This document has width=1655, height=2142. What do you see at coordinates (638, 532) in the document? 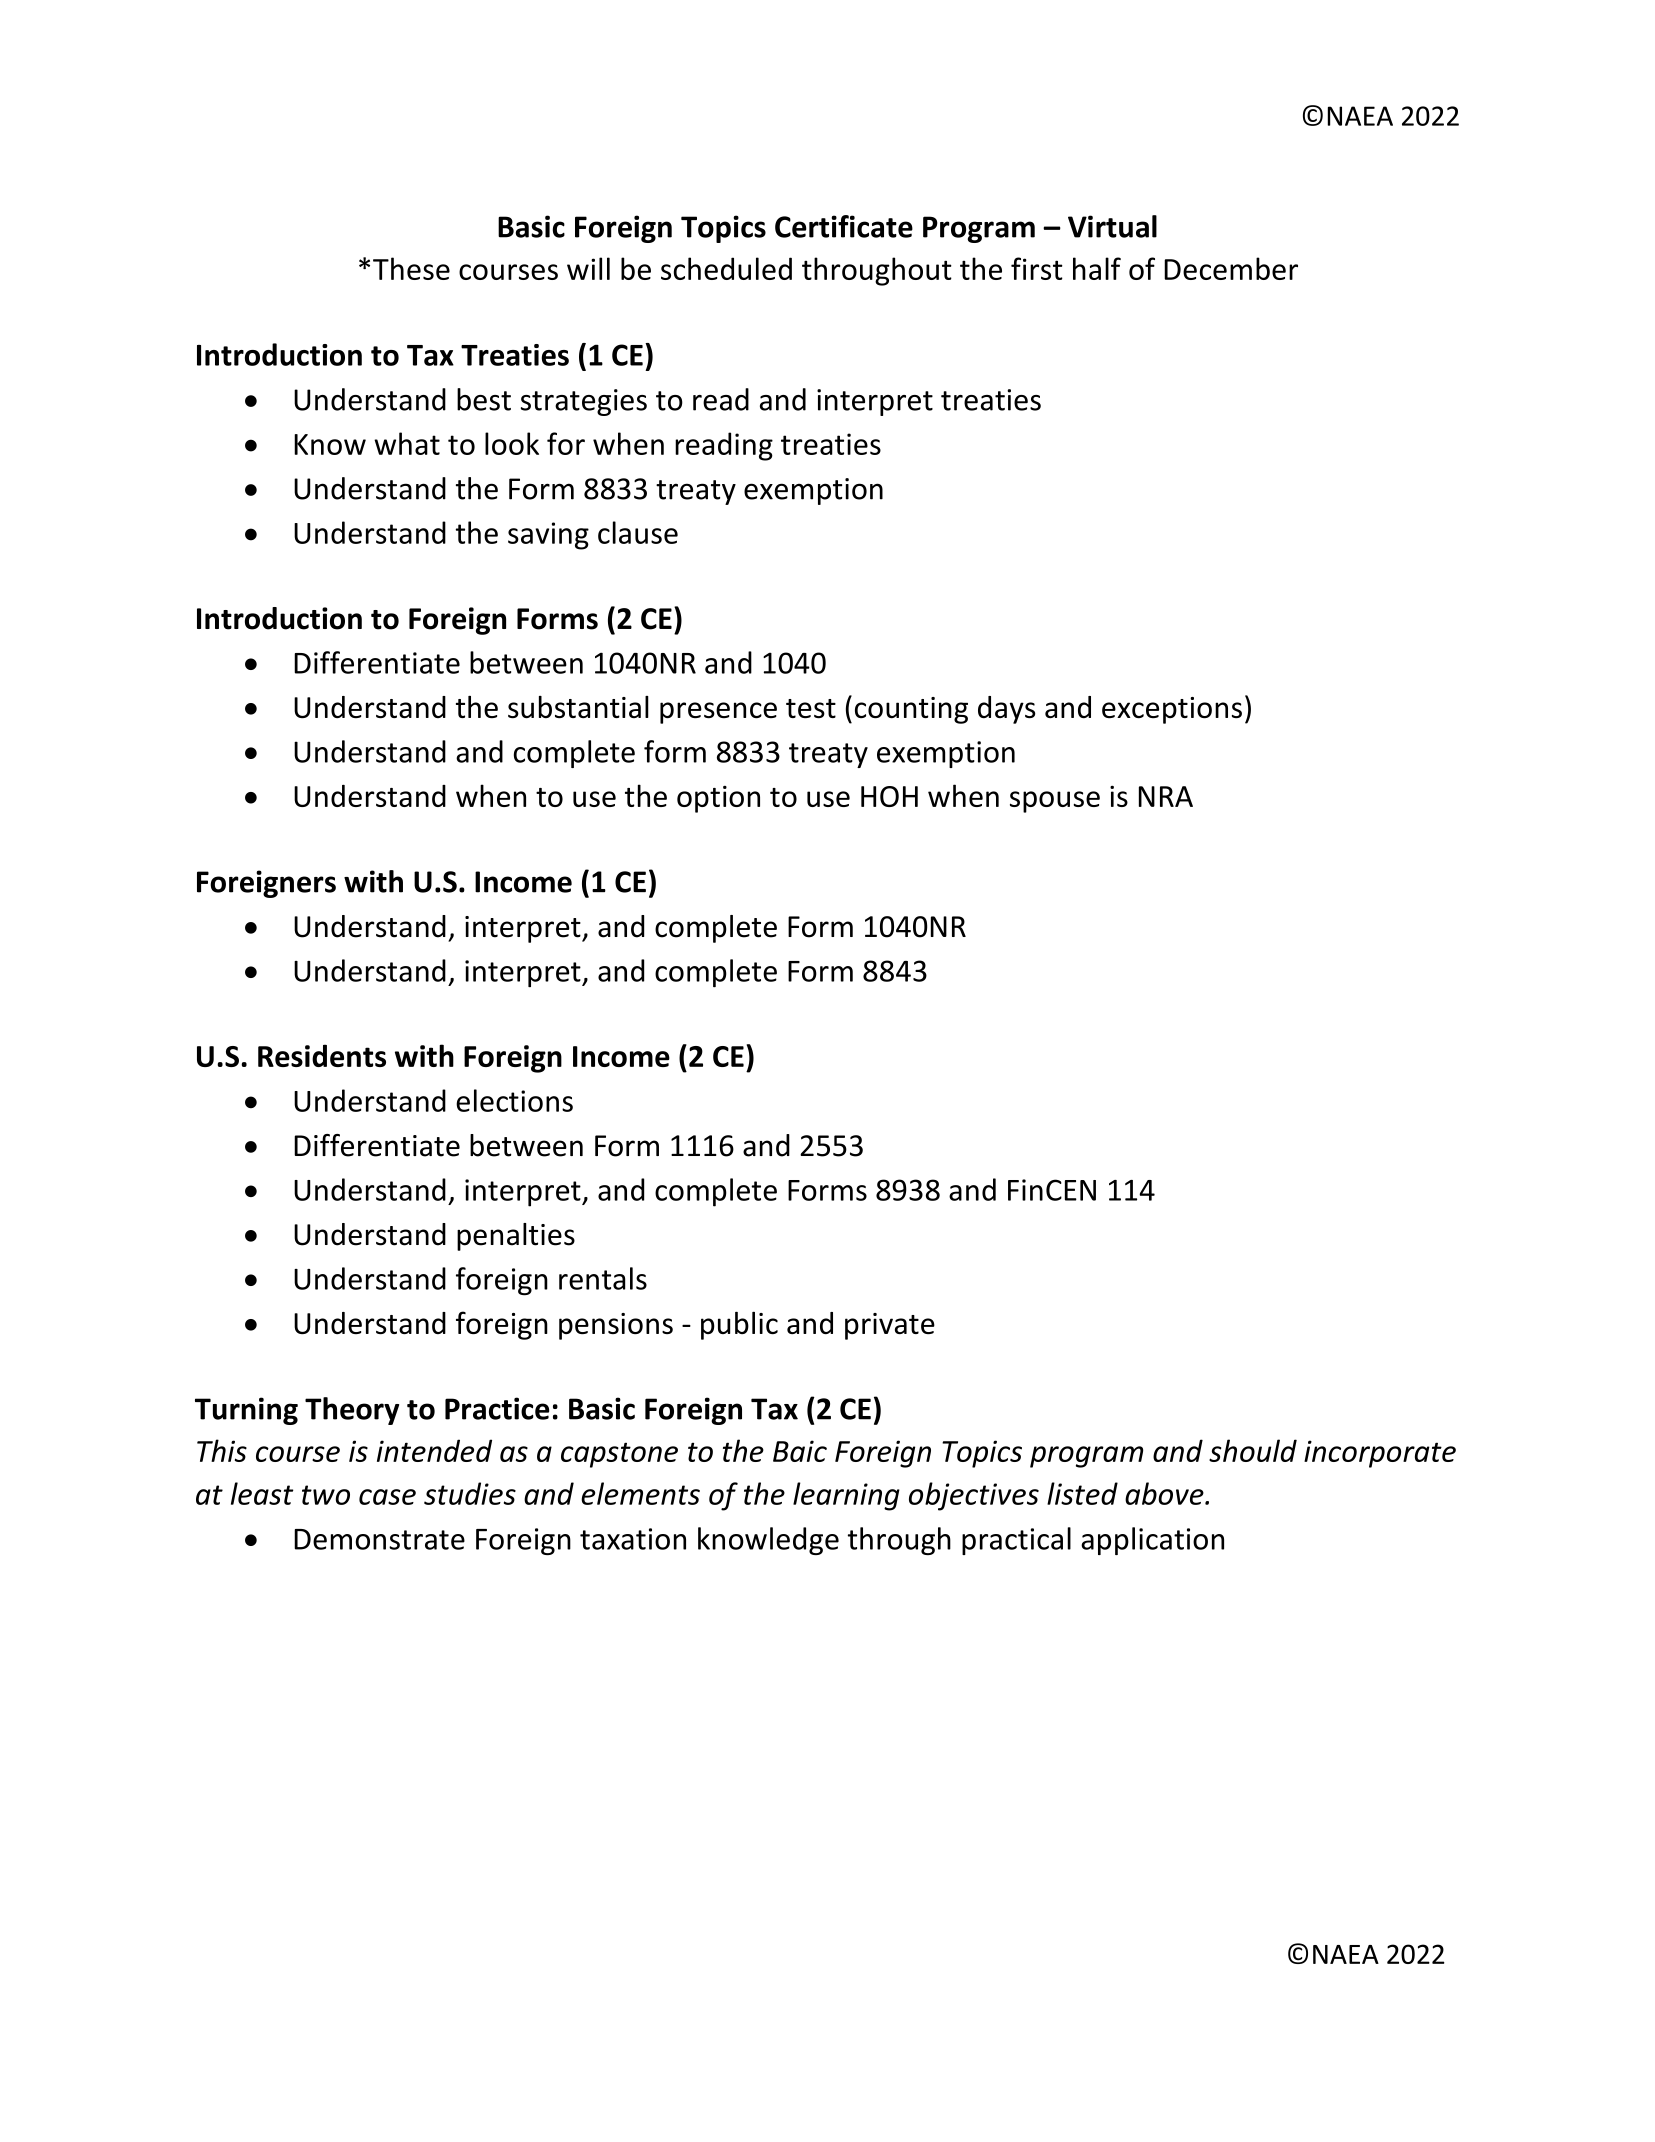
I see `clause` at bounding box center [638, 532].
